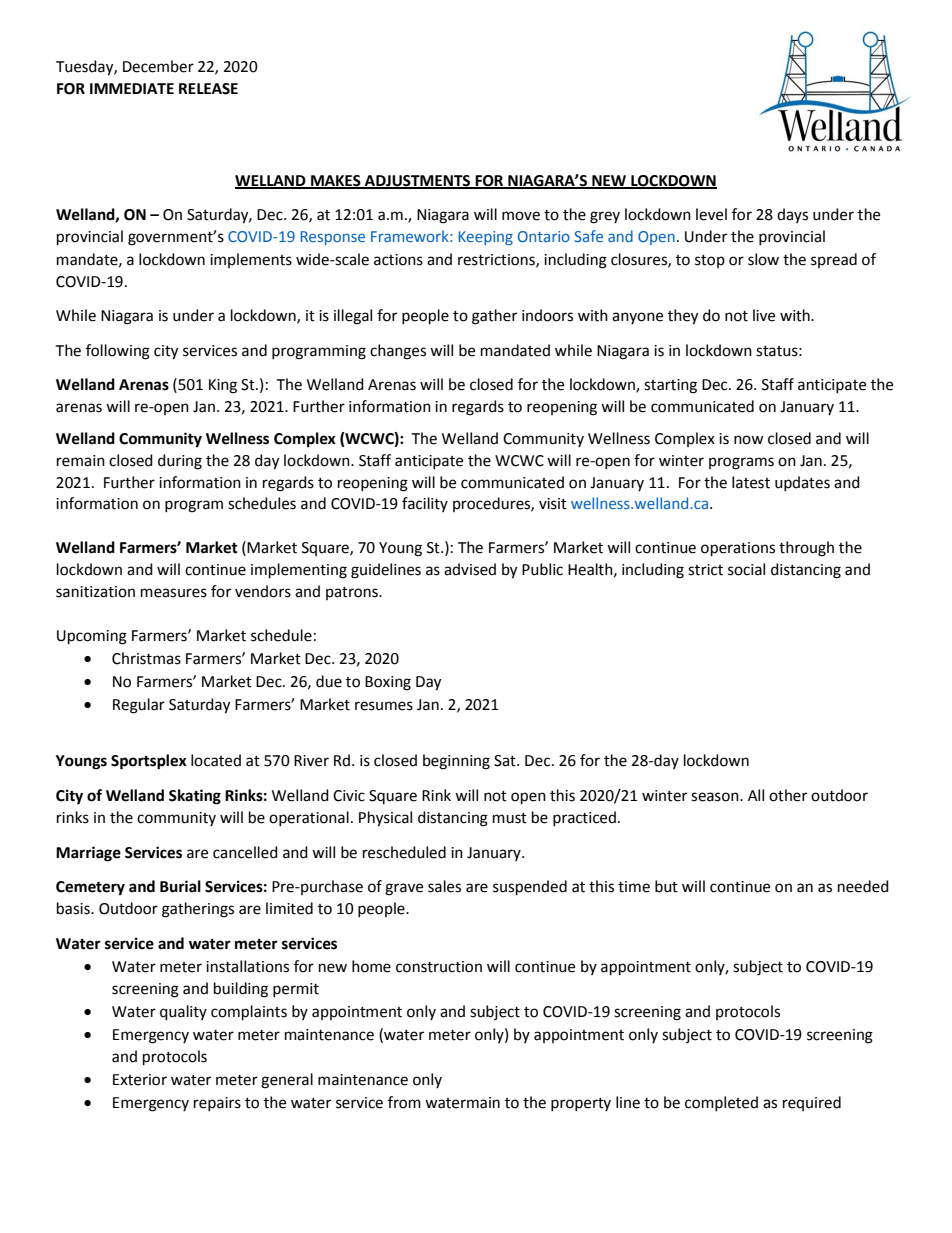 The width and height of the screenshot is (952, 1233). I want to click on measures, so click(174, 593).
